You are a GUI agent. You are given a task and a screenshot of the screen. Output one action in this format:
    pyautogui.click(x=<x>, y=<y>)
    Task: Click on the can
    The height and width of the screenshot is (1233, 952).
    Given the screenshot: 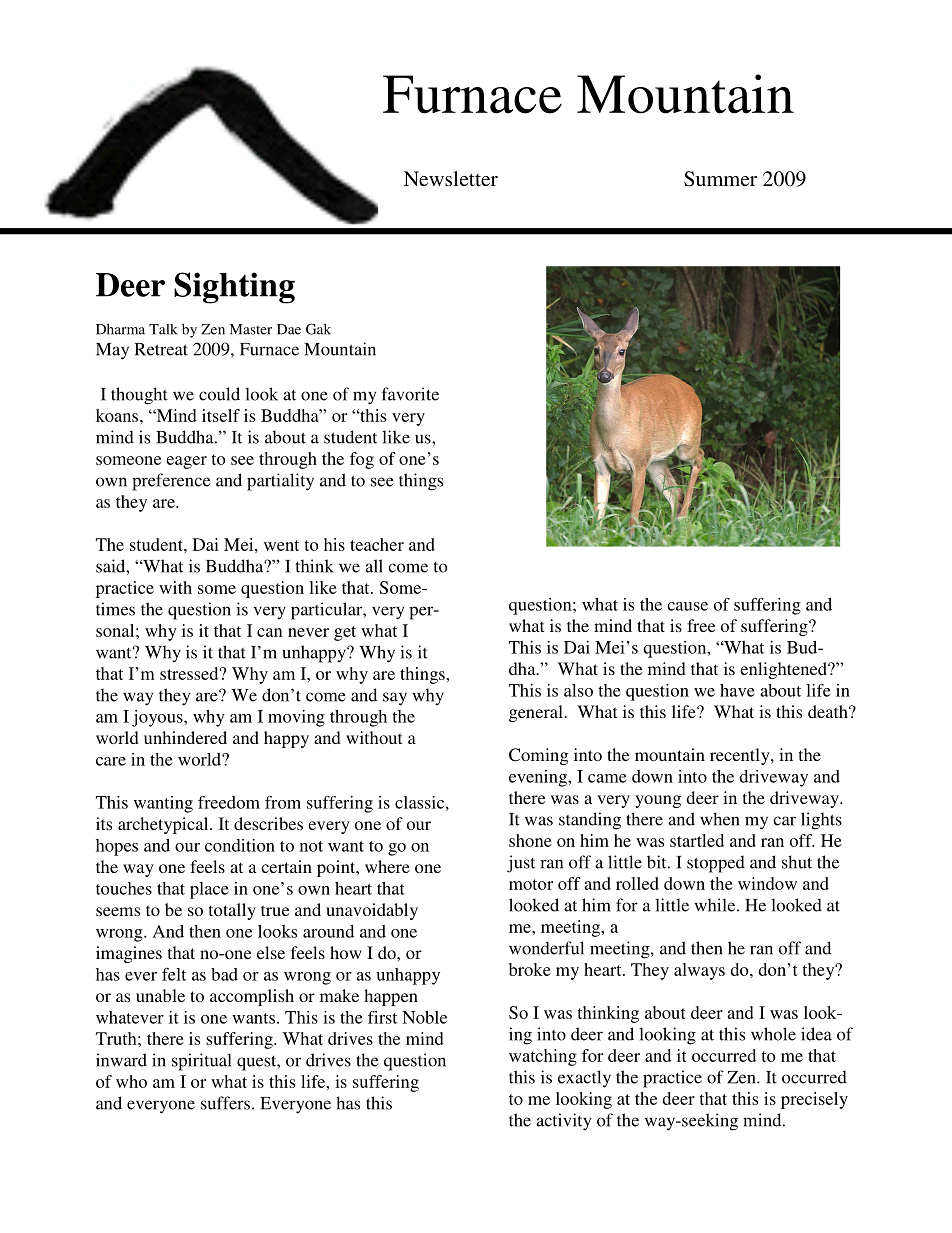 What is the action you would take?
    pyautogui.click(x=270, y=632)
